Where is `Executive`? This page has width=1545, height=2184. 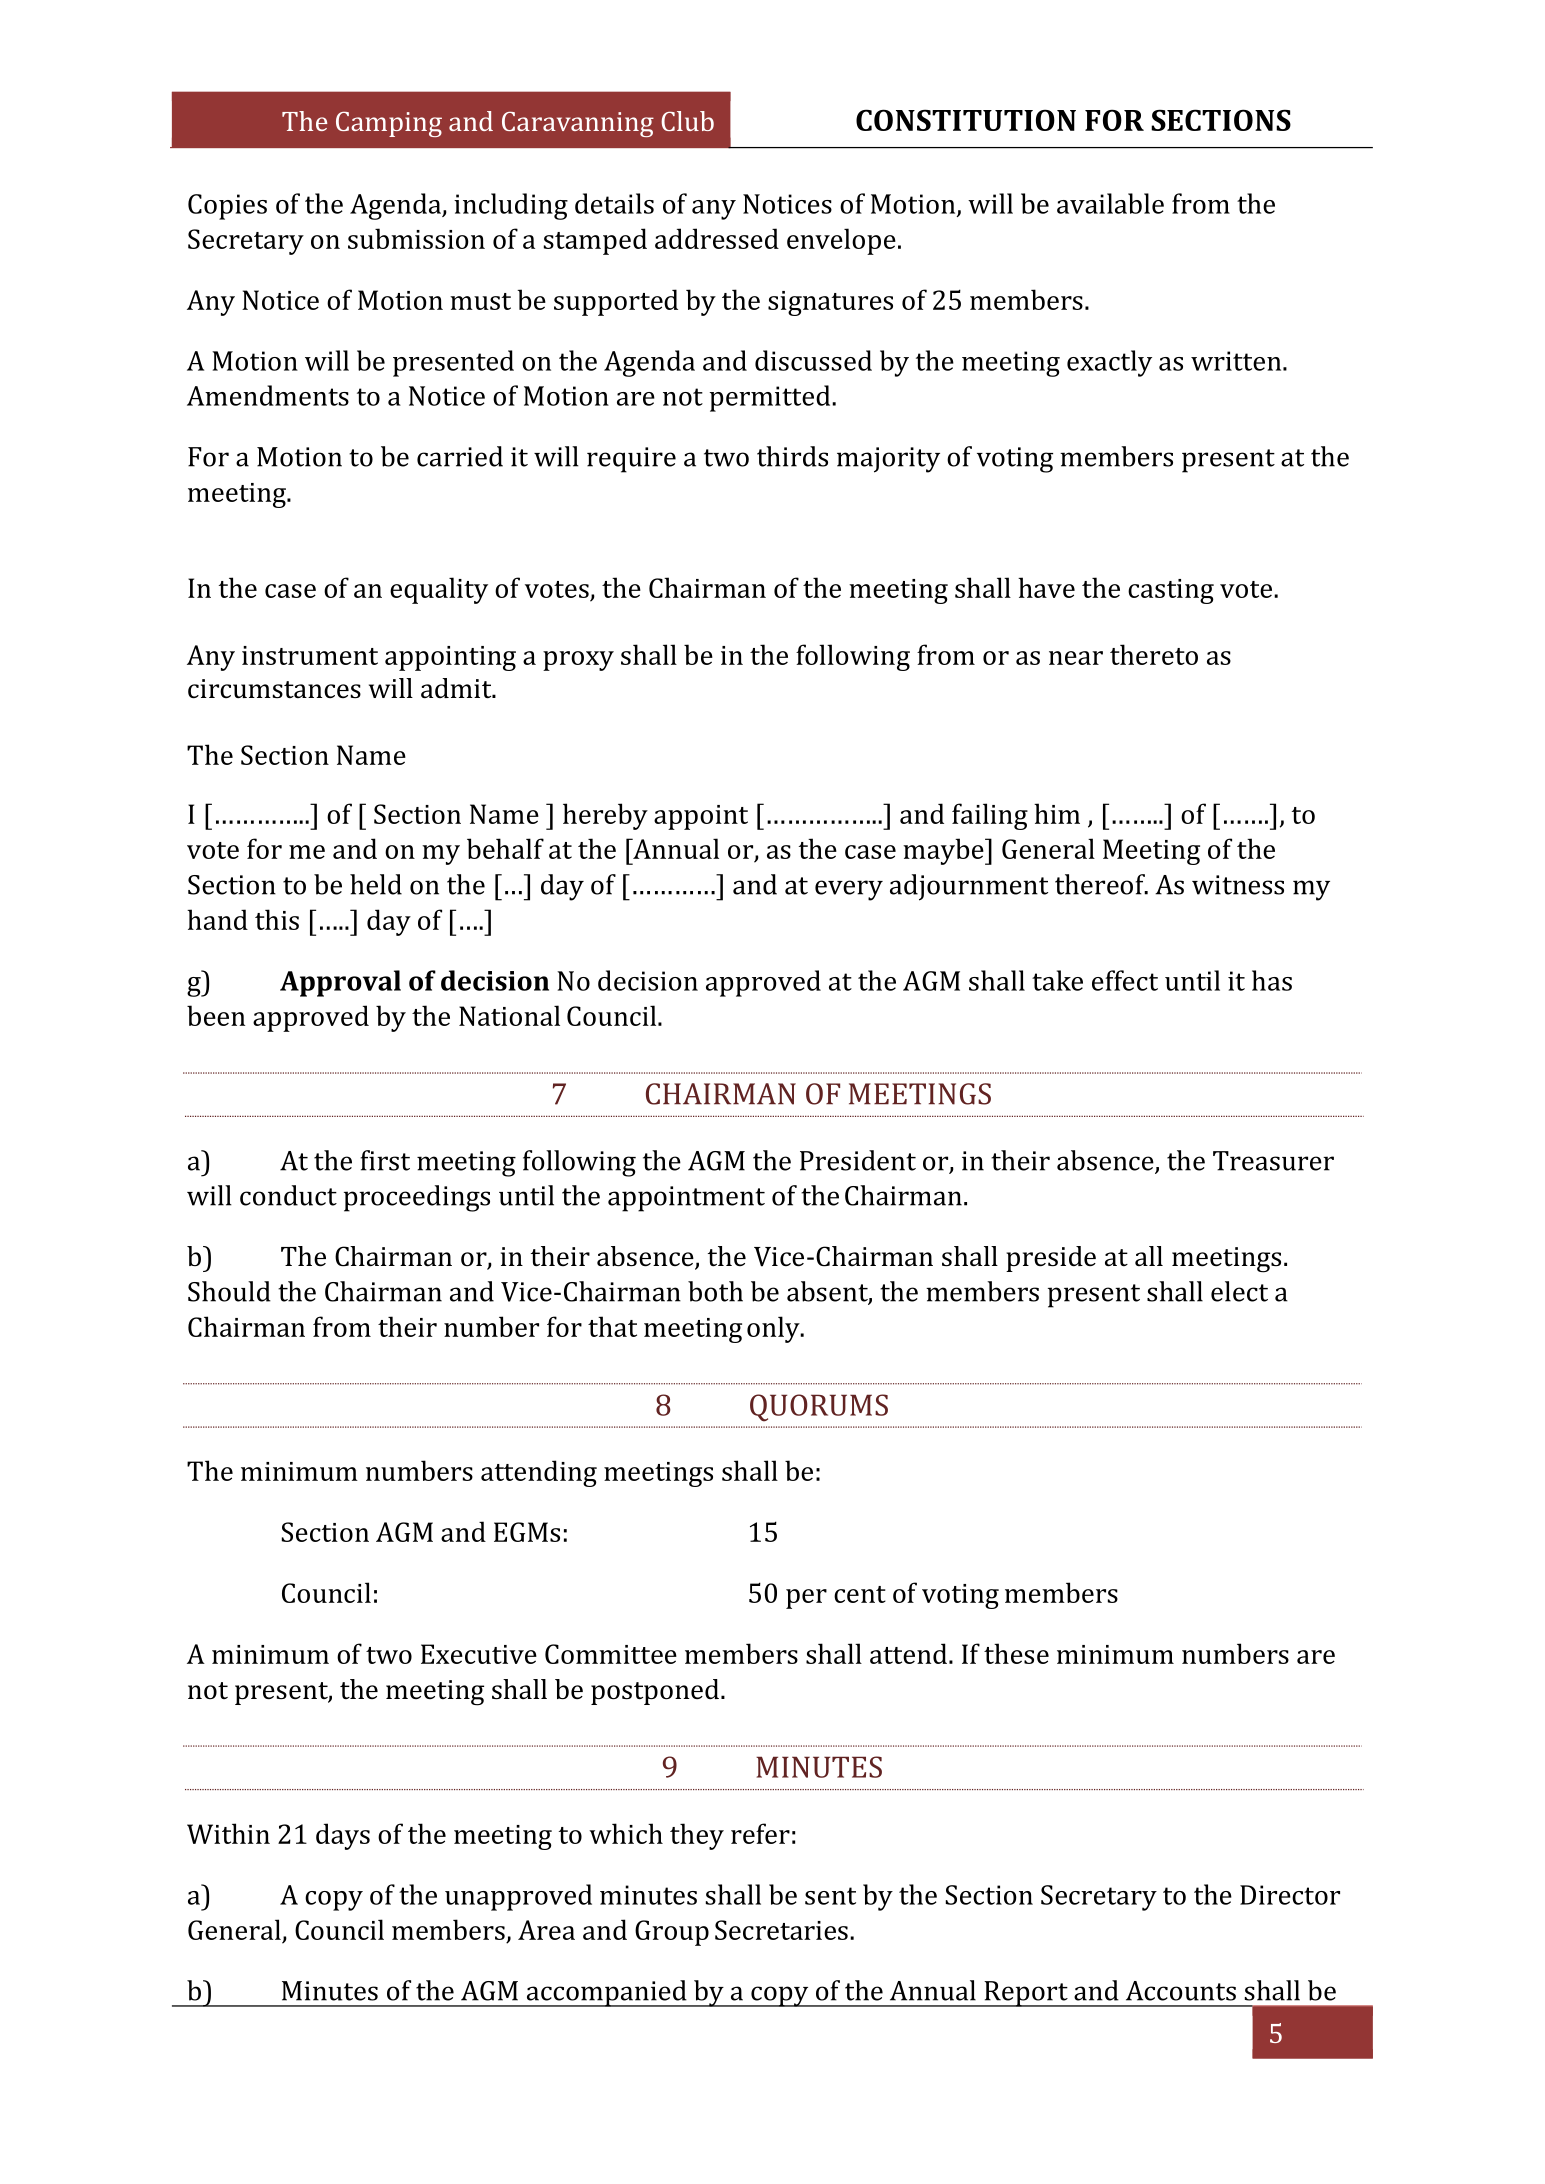 Executive is located at coordinates (479, 1654).
